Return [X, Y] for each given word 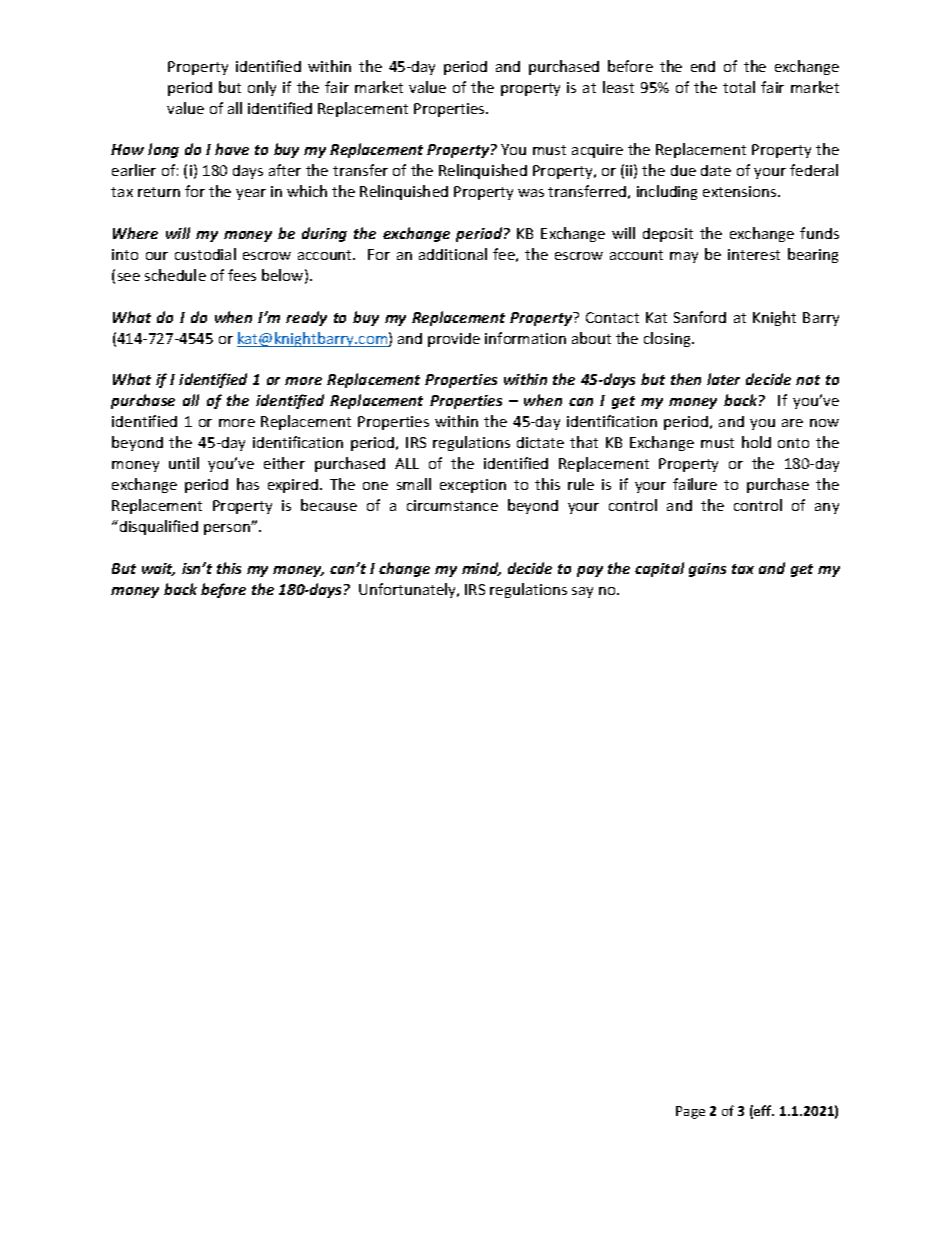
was [531, 193]
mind [481, 569]
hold [756, 442]
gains [707, 570]
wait [158, 569]
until [184, 463]
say [582, 592]
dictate [540, 442]
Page [690, 1112]
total [739, 87]
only [262, 88]
